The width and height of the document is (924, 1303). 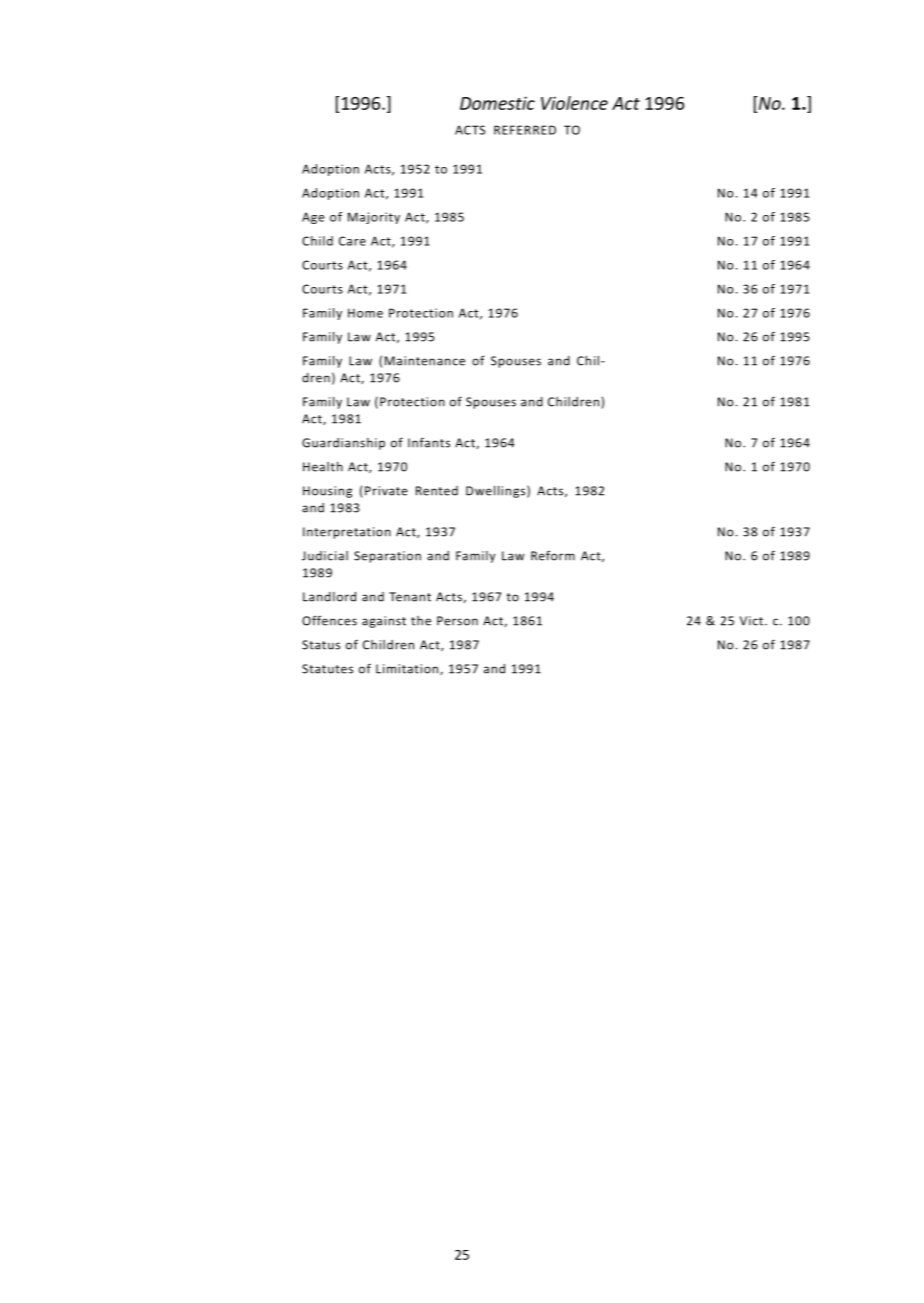 I want to click on Vict, so click(x=751, y=621).
